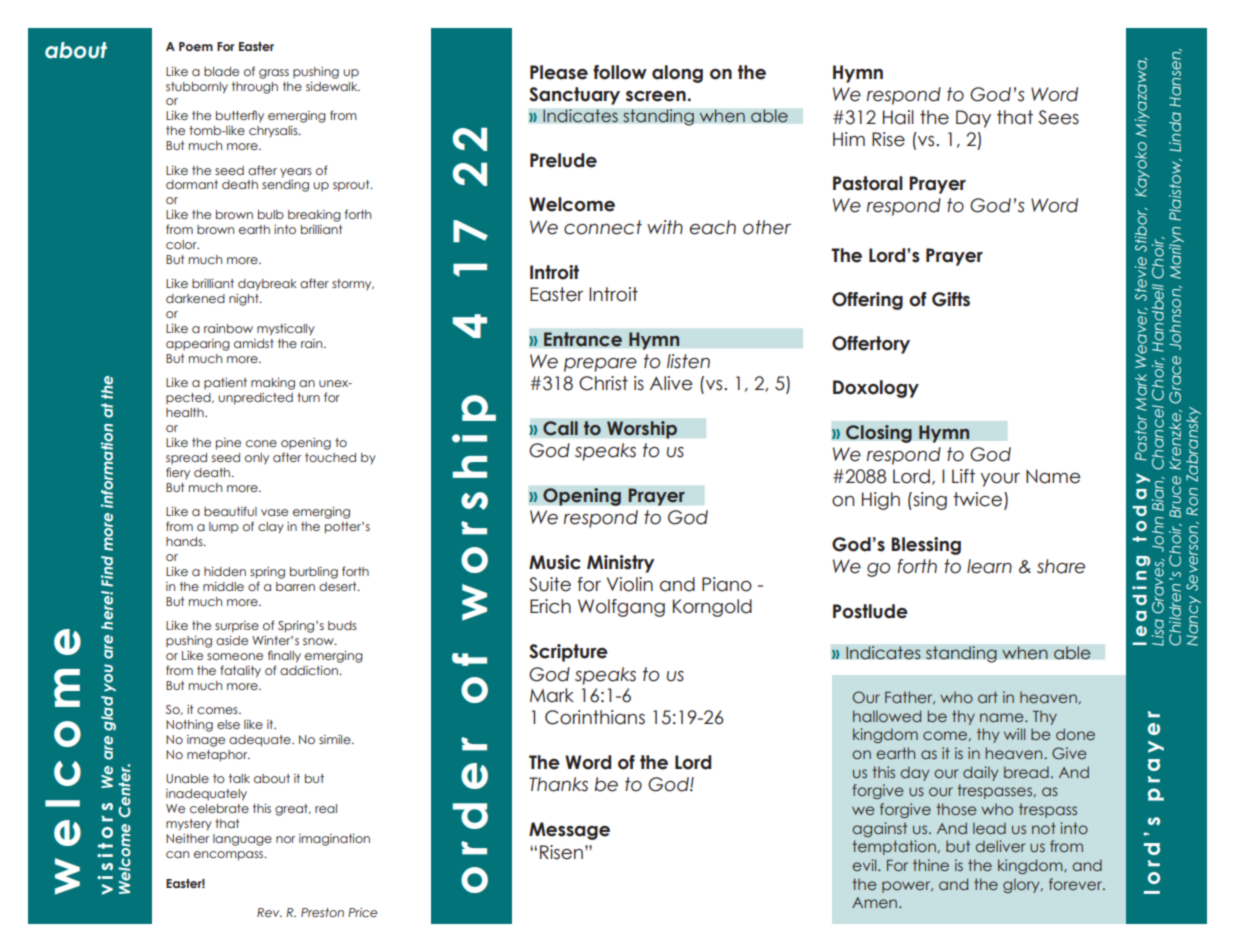 This screenshot has width=1233, height=952. What do you see at coordinates (603, 227) in the screenshot?
I see `connect` at bounding box center [603, 227].
